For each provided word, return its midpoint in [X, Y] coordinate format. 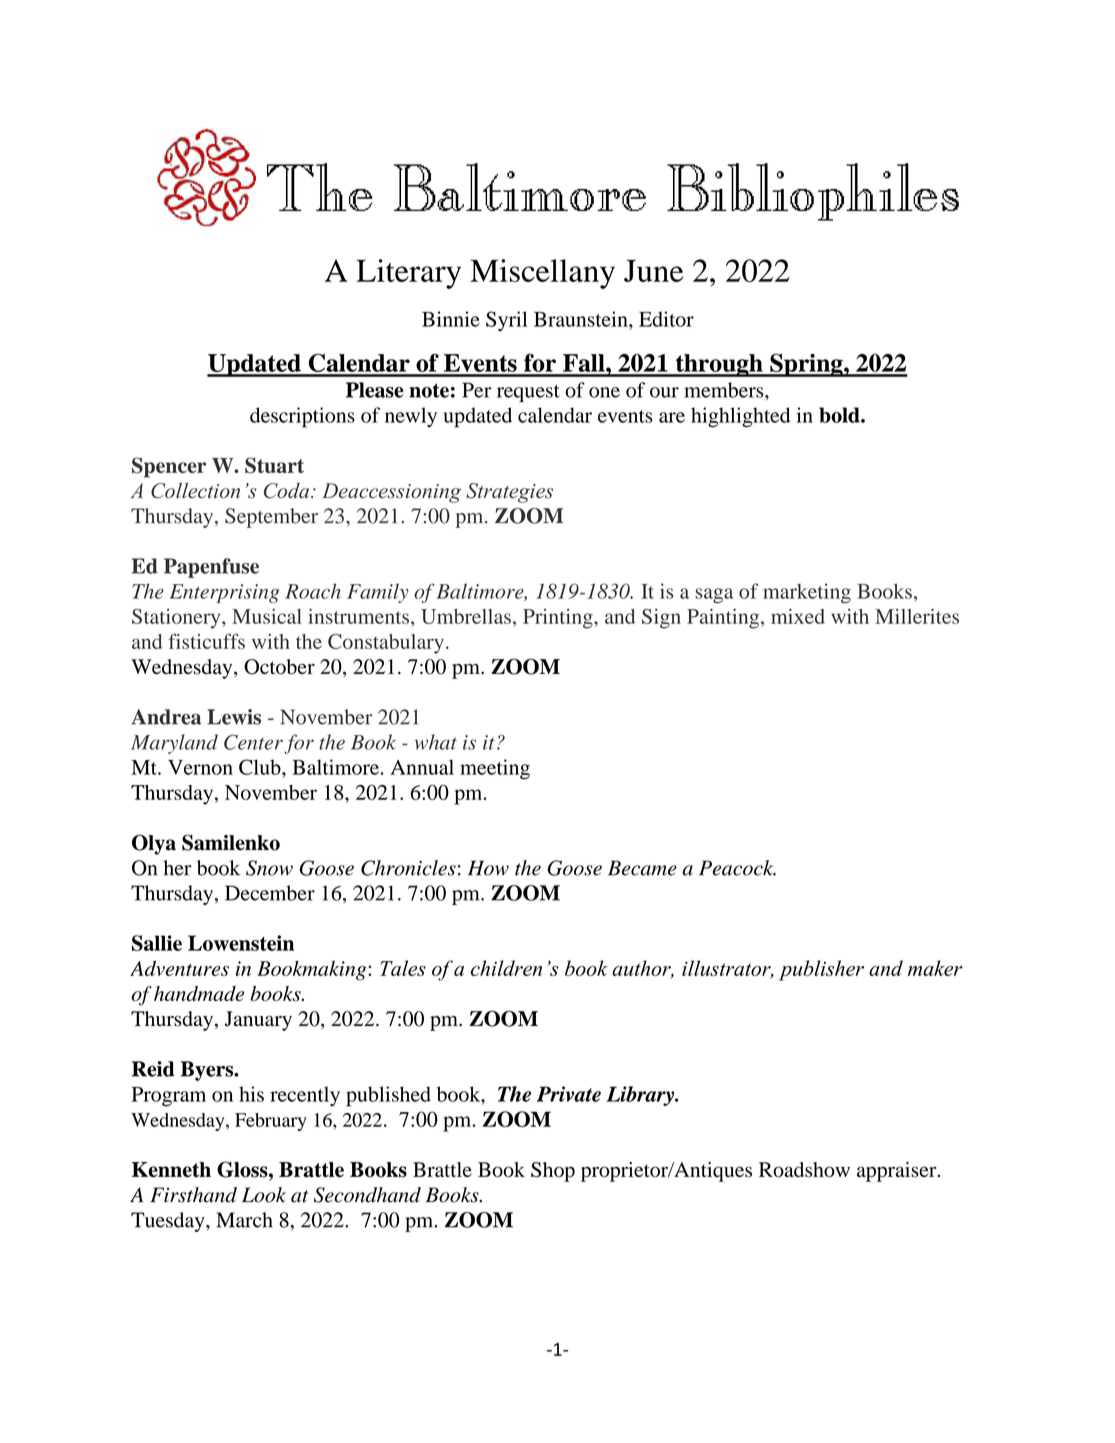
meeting [495, 769]
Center [253, 742]
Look [264, 1195]
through [719, 365]
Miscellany [542, 274]
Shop [553, 1172]
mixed [798, 616]
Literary [408, 274]
